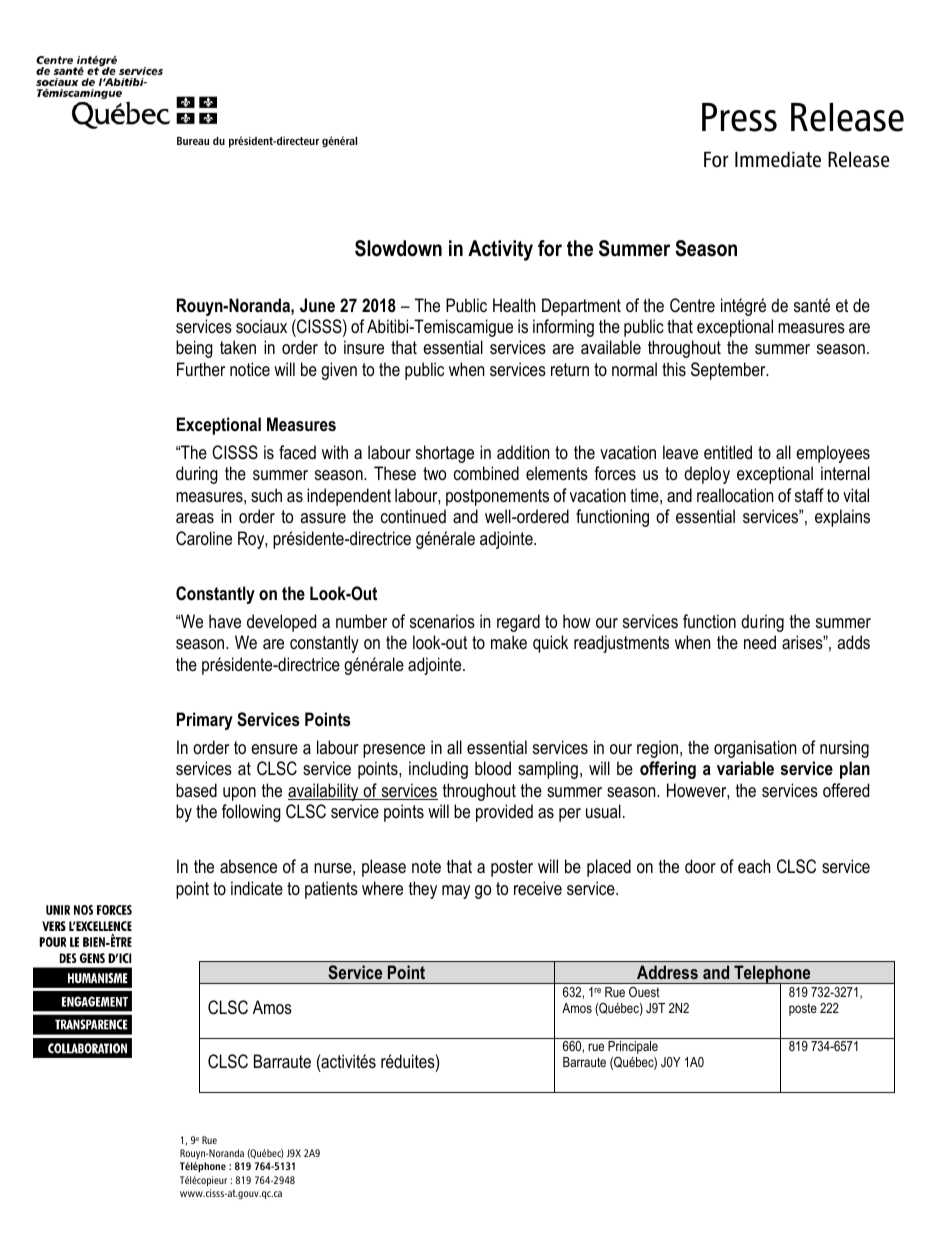 This screenshot has width=952, height=1233. I want to click on Press, so click(739, 117).
